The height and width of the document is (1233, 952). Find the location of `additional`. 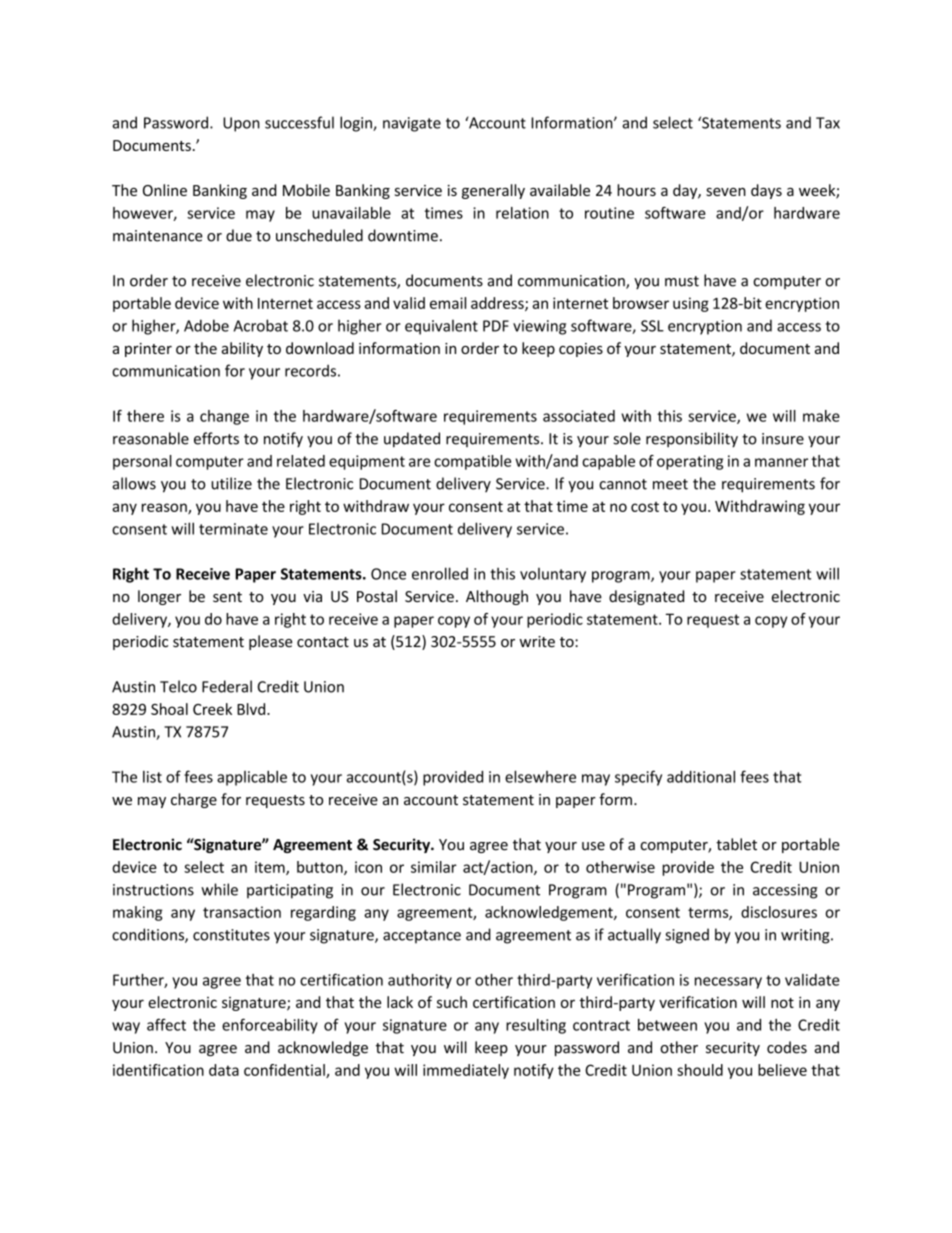

additional is located at coordinates (701, 776).
